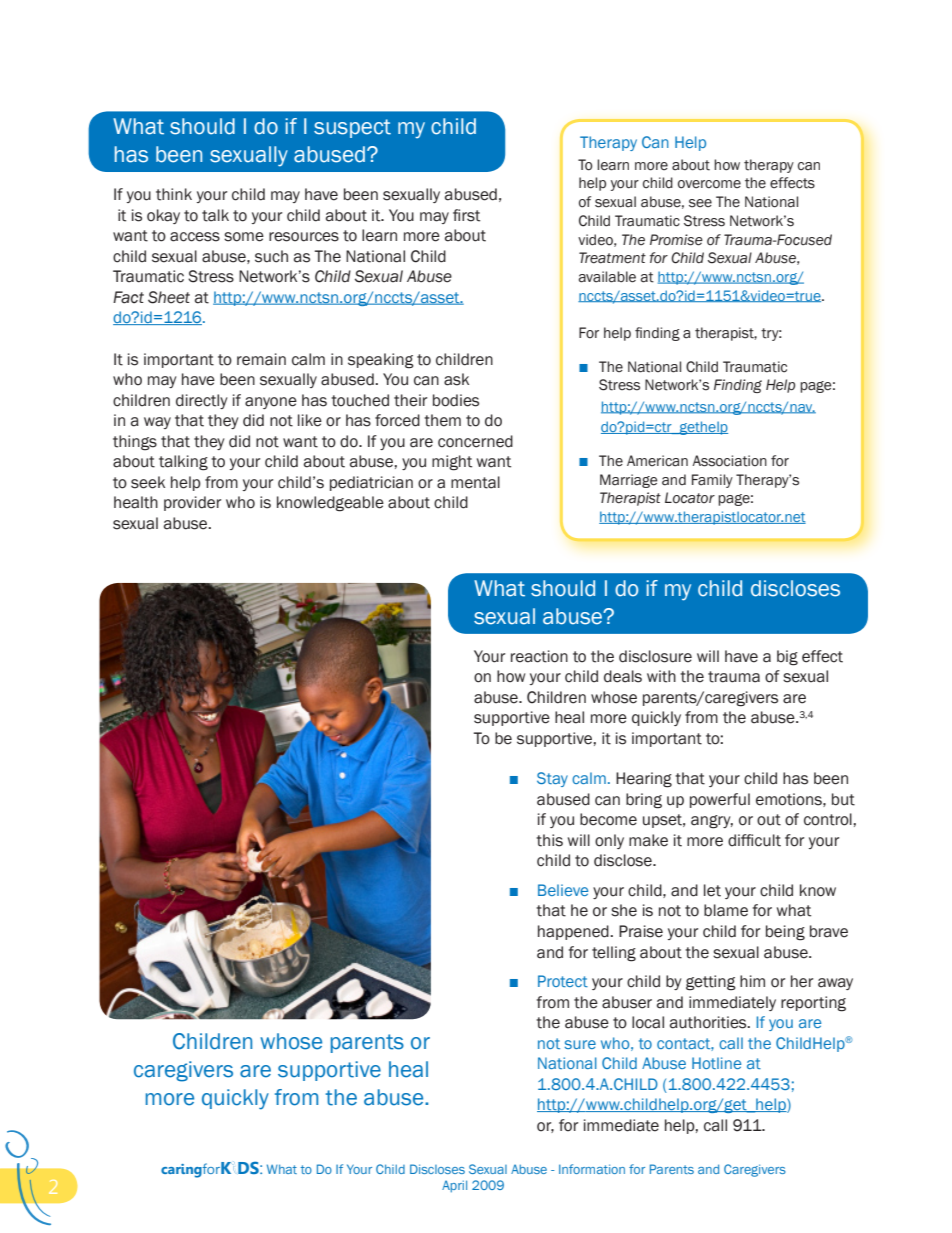  What do you see at coordinates (454, 1186) in the screenshot?
I see `April` at bounding box center [454, 1186].
